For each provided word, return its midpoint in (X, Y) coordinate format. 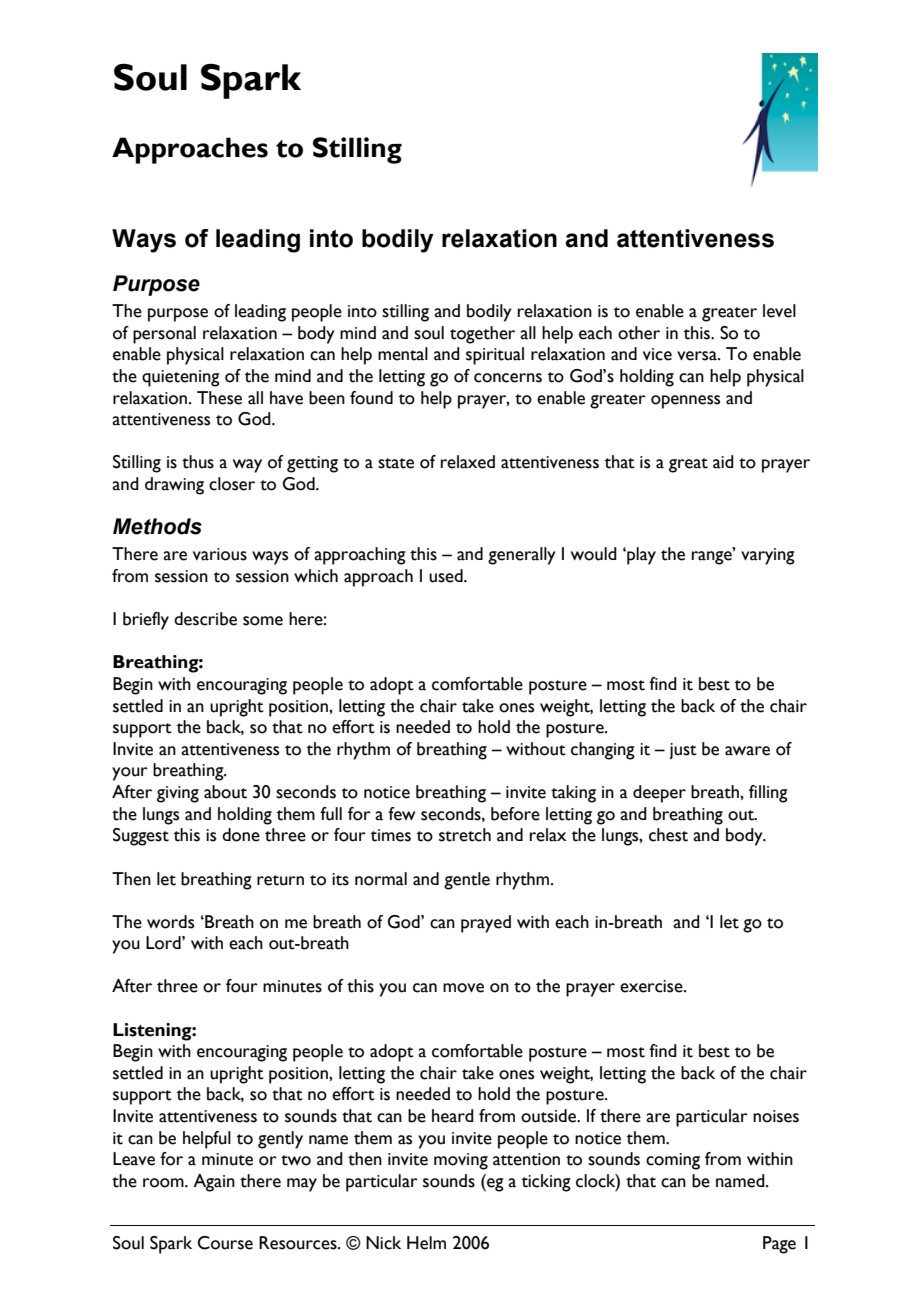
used (447, 576)
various (220, 554)
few (401, 814)
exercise (652, 986)
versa (698, 356)
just (683, 751)
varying (768, 556)
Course (225, 1243)
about (225, 792)
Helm (426, 1243)
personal (164, 335)
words (170, 922)
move (463, 988)
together (482, 335)
